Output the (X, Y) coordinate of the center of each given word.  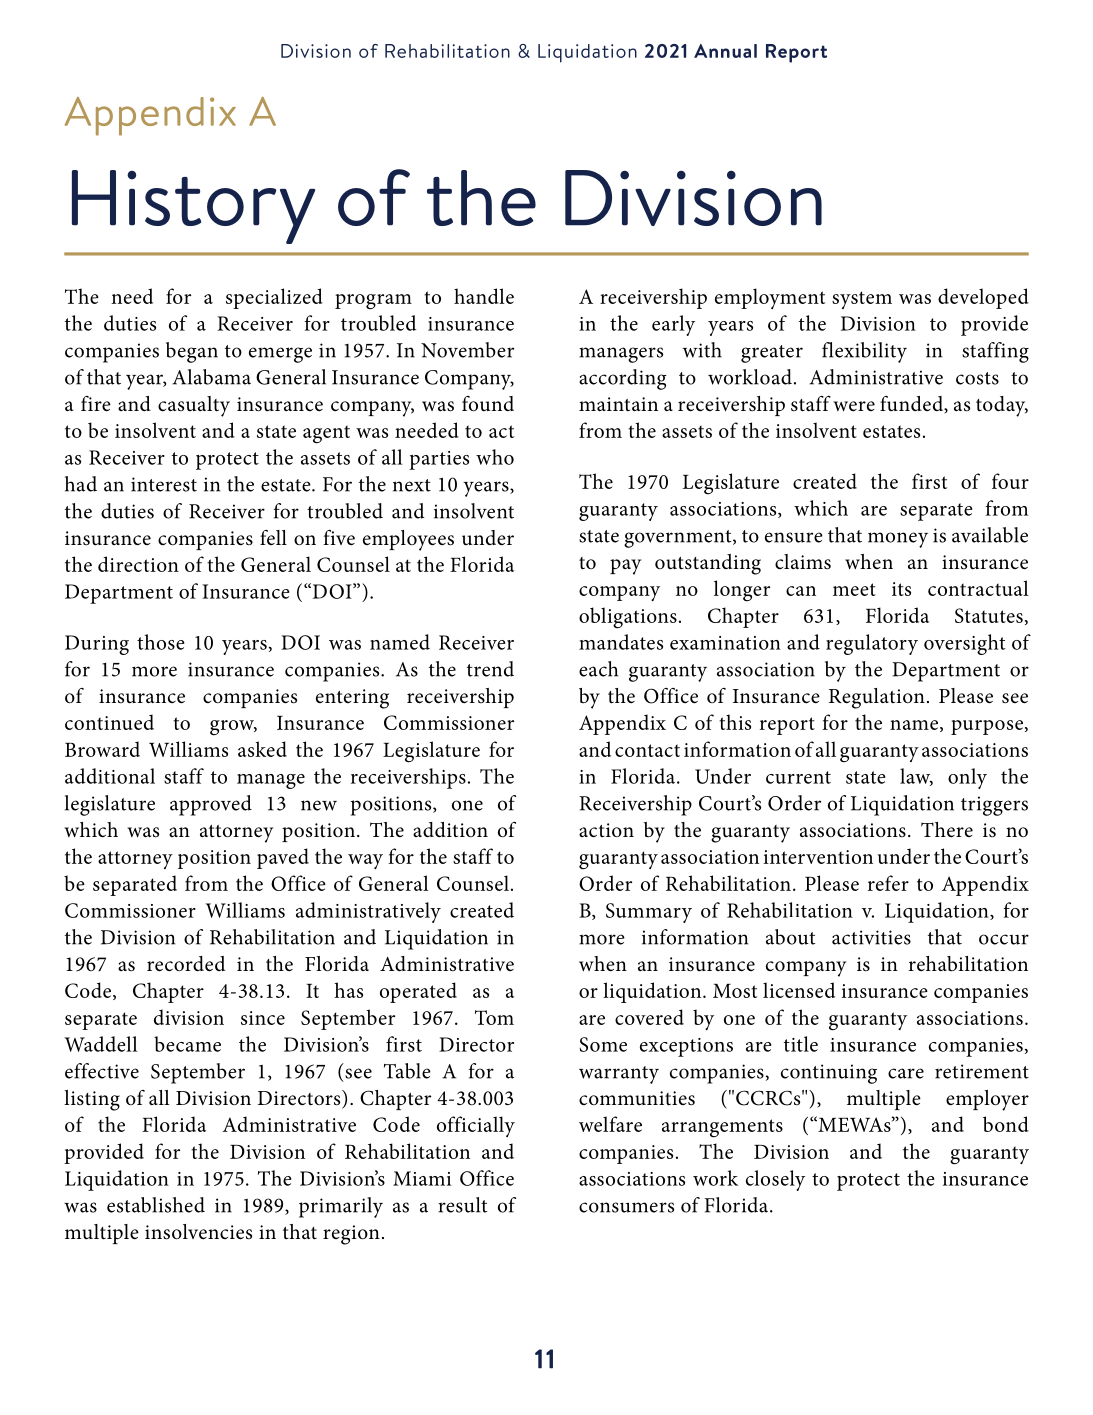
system (862, 300)
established (156, 1205)
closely (775, 1180)
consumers (626, 1207)
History (193, 207)
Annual (725, 51)
